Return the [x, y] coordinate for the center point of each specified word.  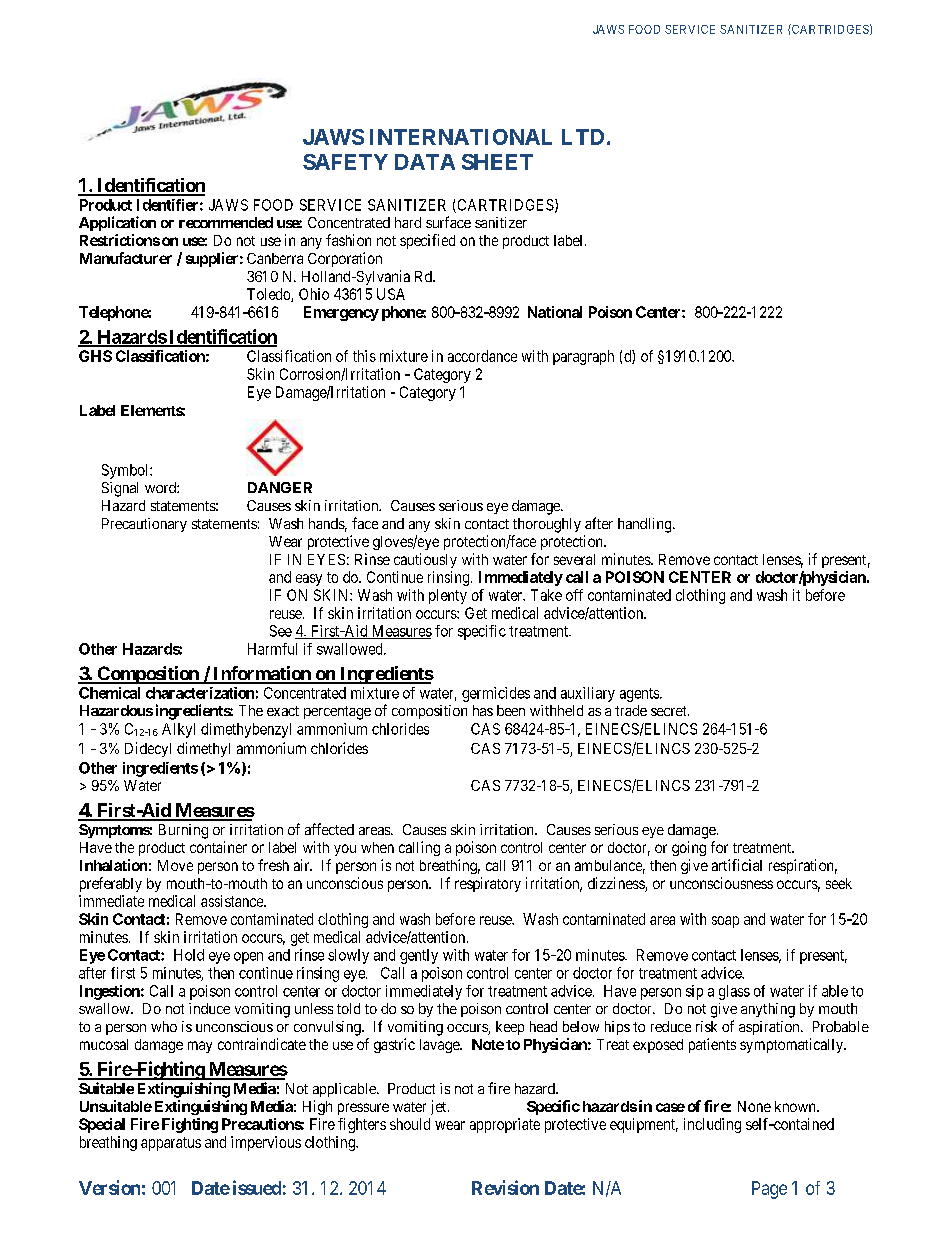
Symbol [126, 471]
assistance [233, 901]
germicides [496, 694]
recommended [226, 222]
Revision [505, 1187]
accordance [482, 356]
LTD [583, 137]
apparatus [171, 1144]
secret [670, 711]
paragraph [583, 357]
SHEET [497, 162]
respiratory [488, 884]
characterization [200, 693]
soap [725, 922]
